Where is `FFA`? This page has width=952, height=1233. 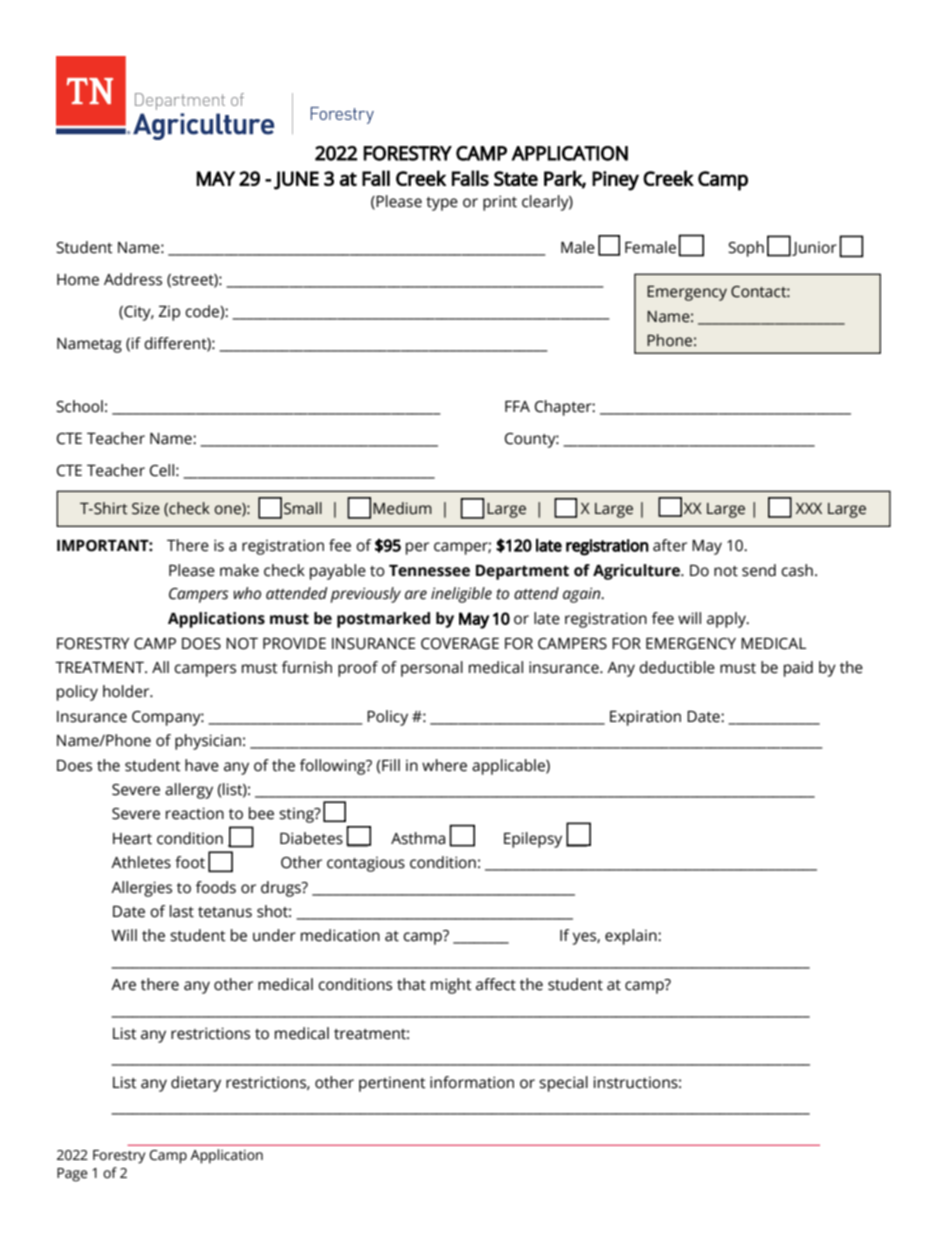 FFA is located at coordinates (517, 406).
